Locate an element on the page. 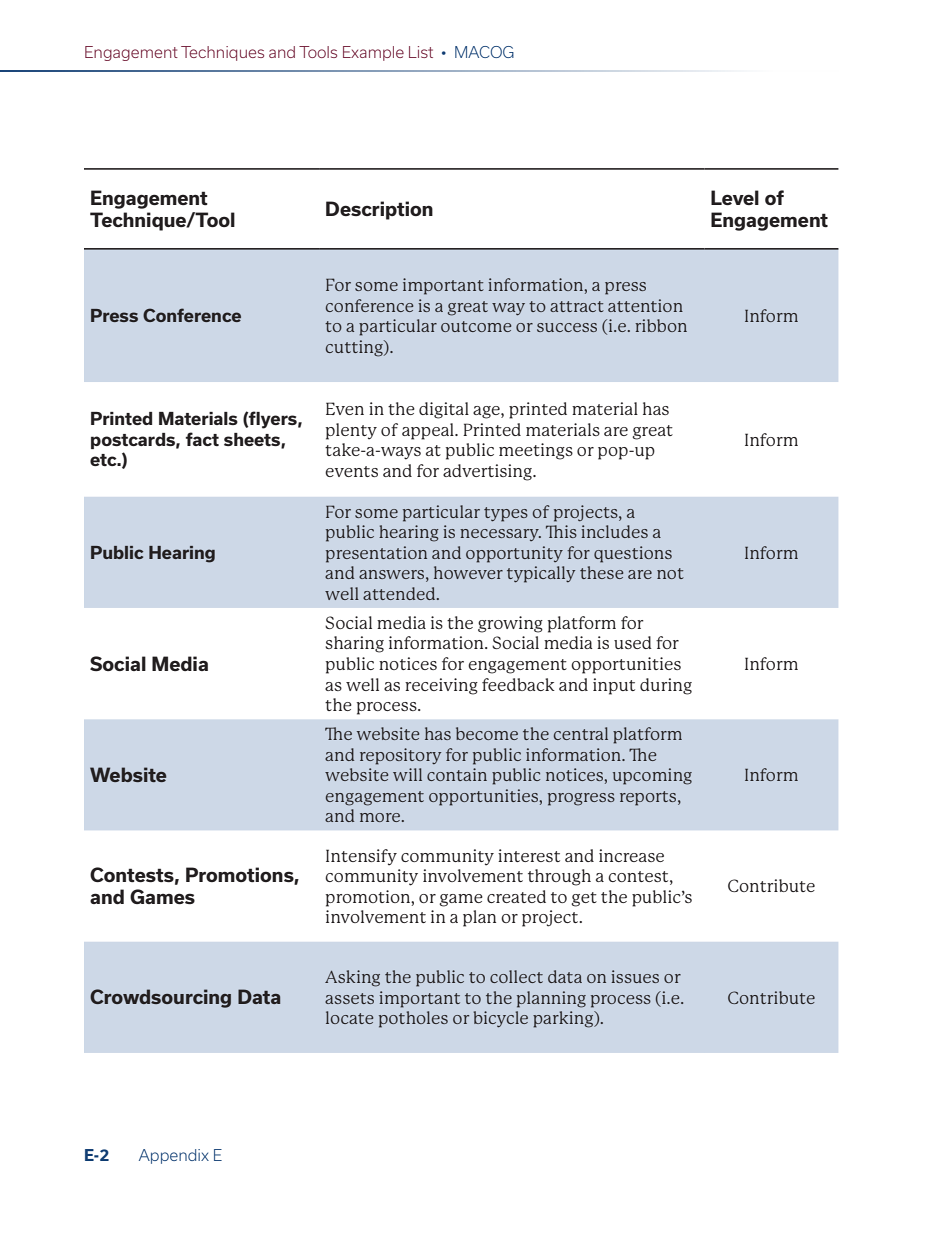 This image has width=952, height=1233. List is located at coordinates (421, 52).
